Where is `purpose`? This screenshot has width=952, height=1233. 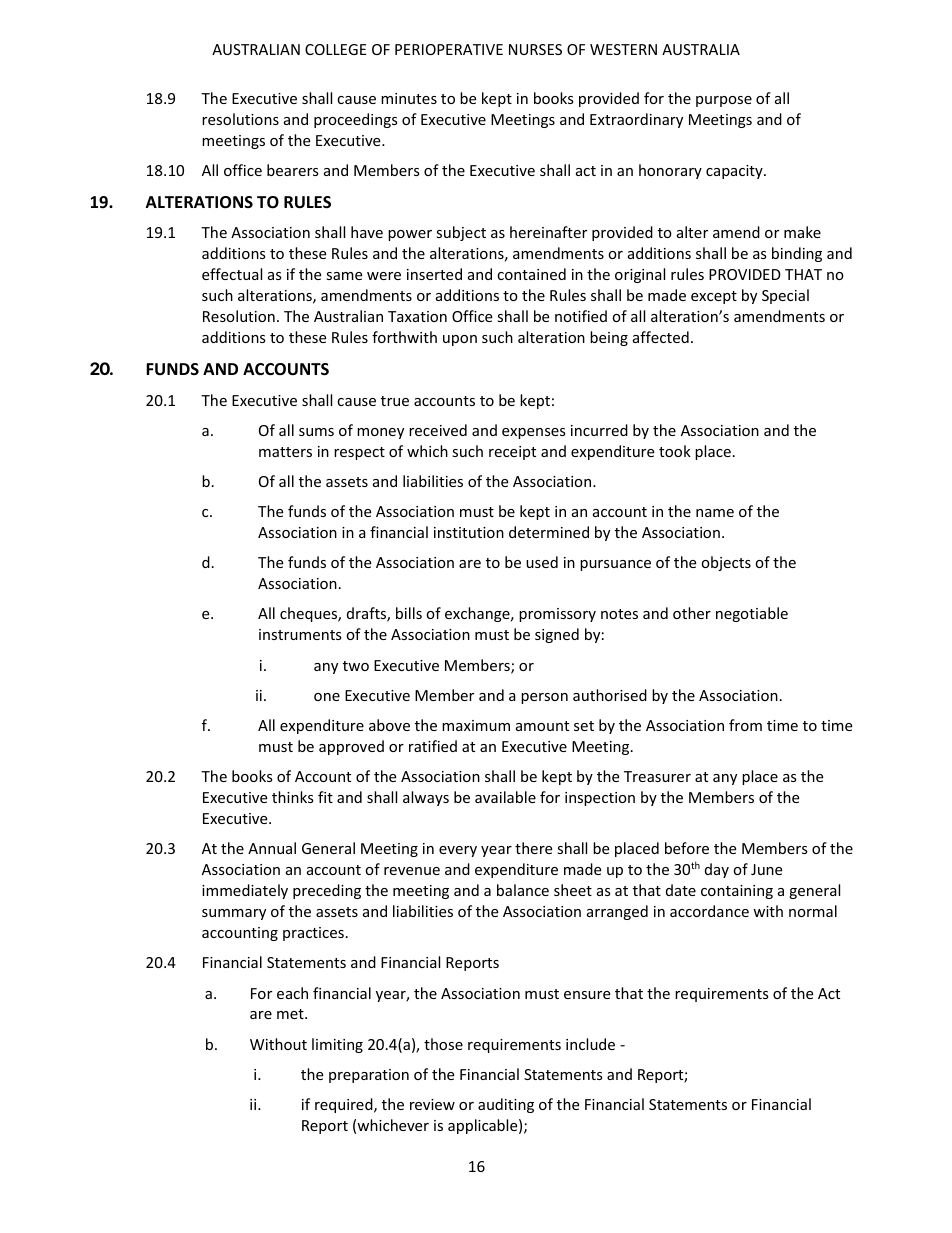
purpose is located at coordinates (724, 101).
